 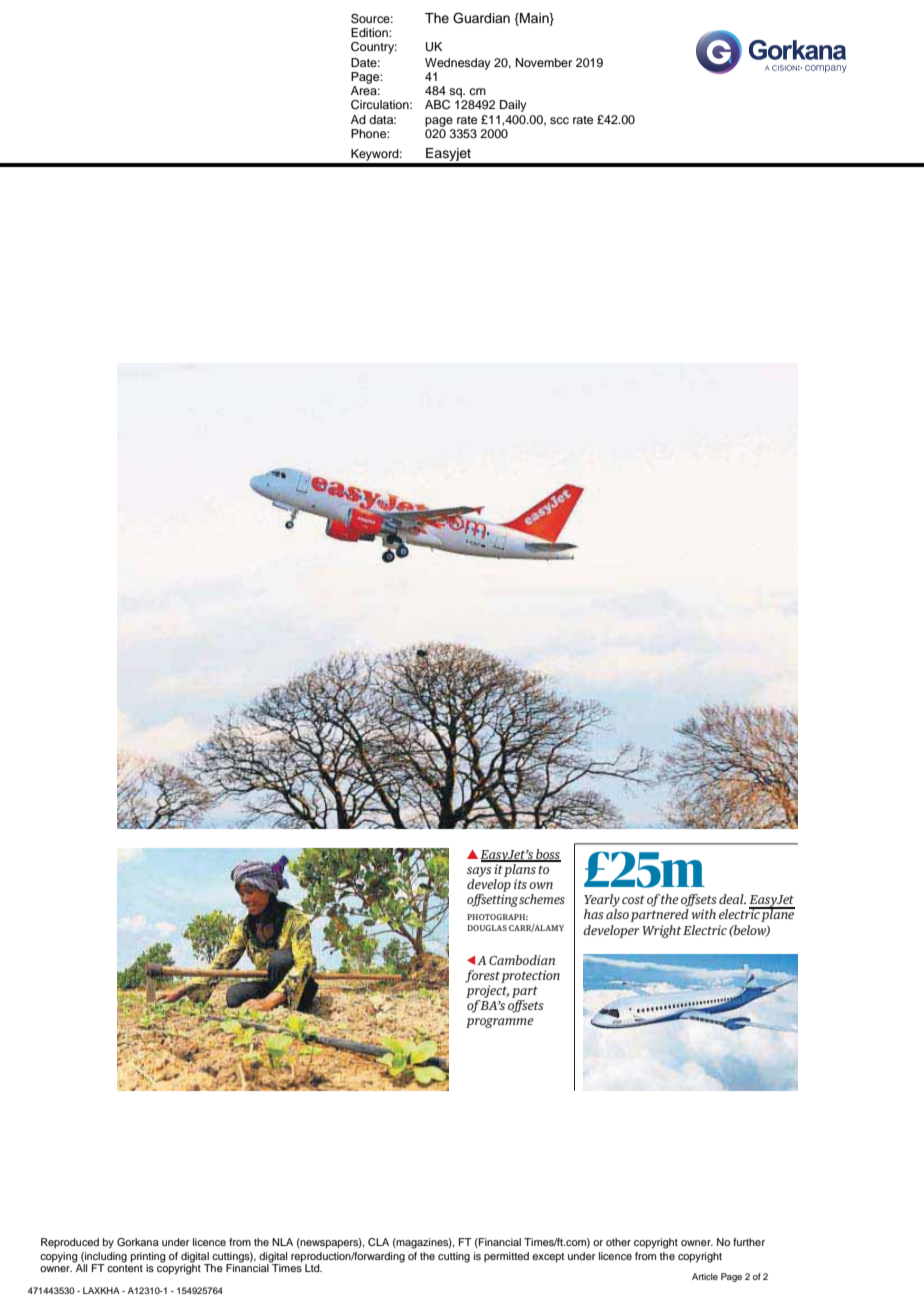 I want to click on printing, so click(x=148, y=1258).
